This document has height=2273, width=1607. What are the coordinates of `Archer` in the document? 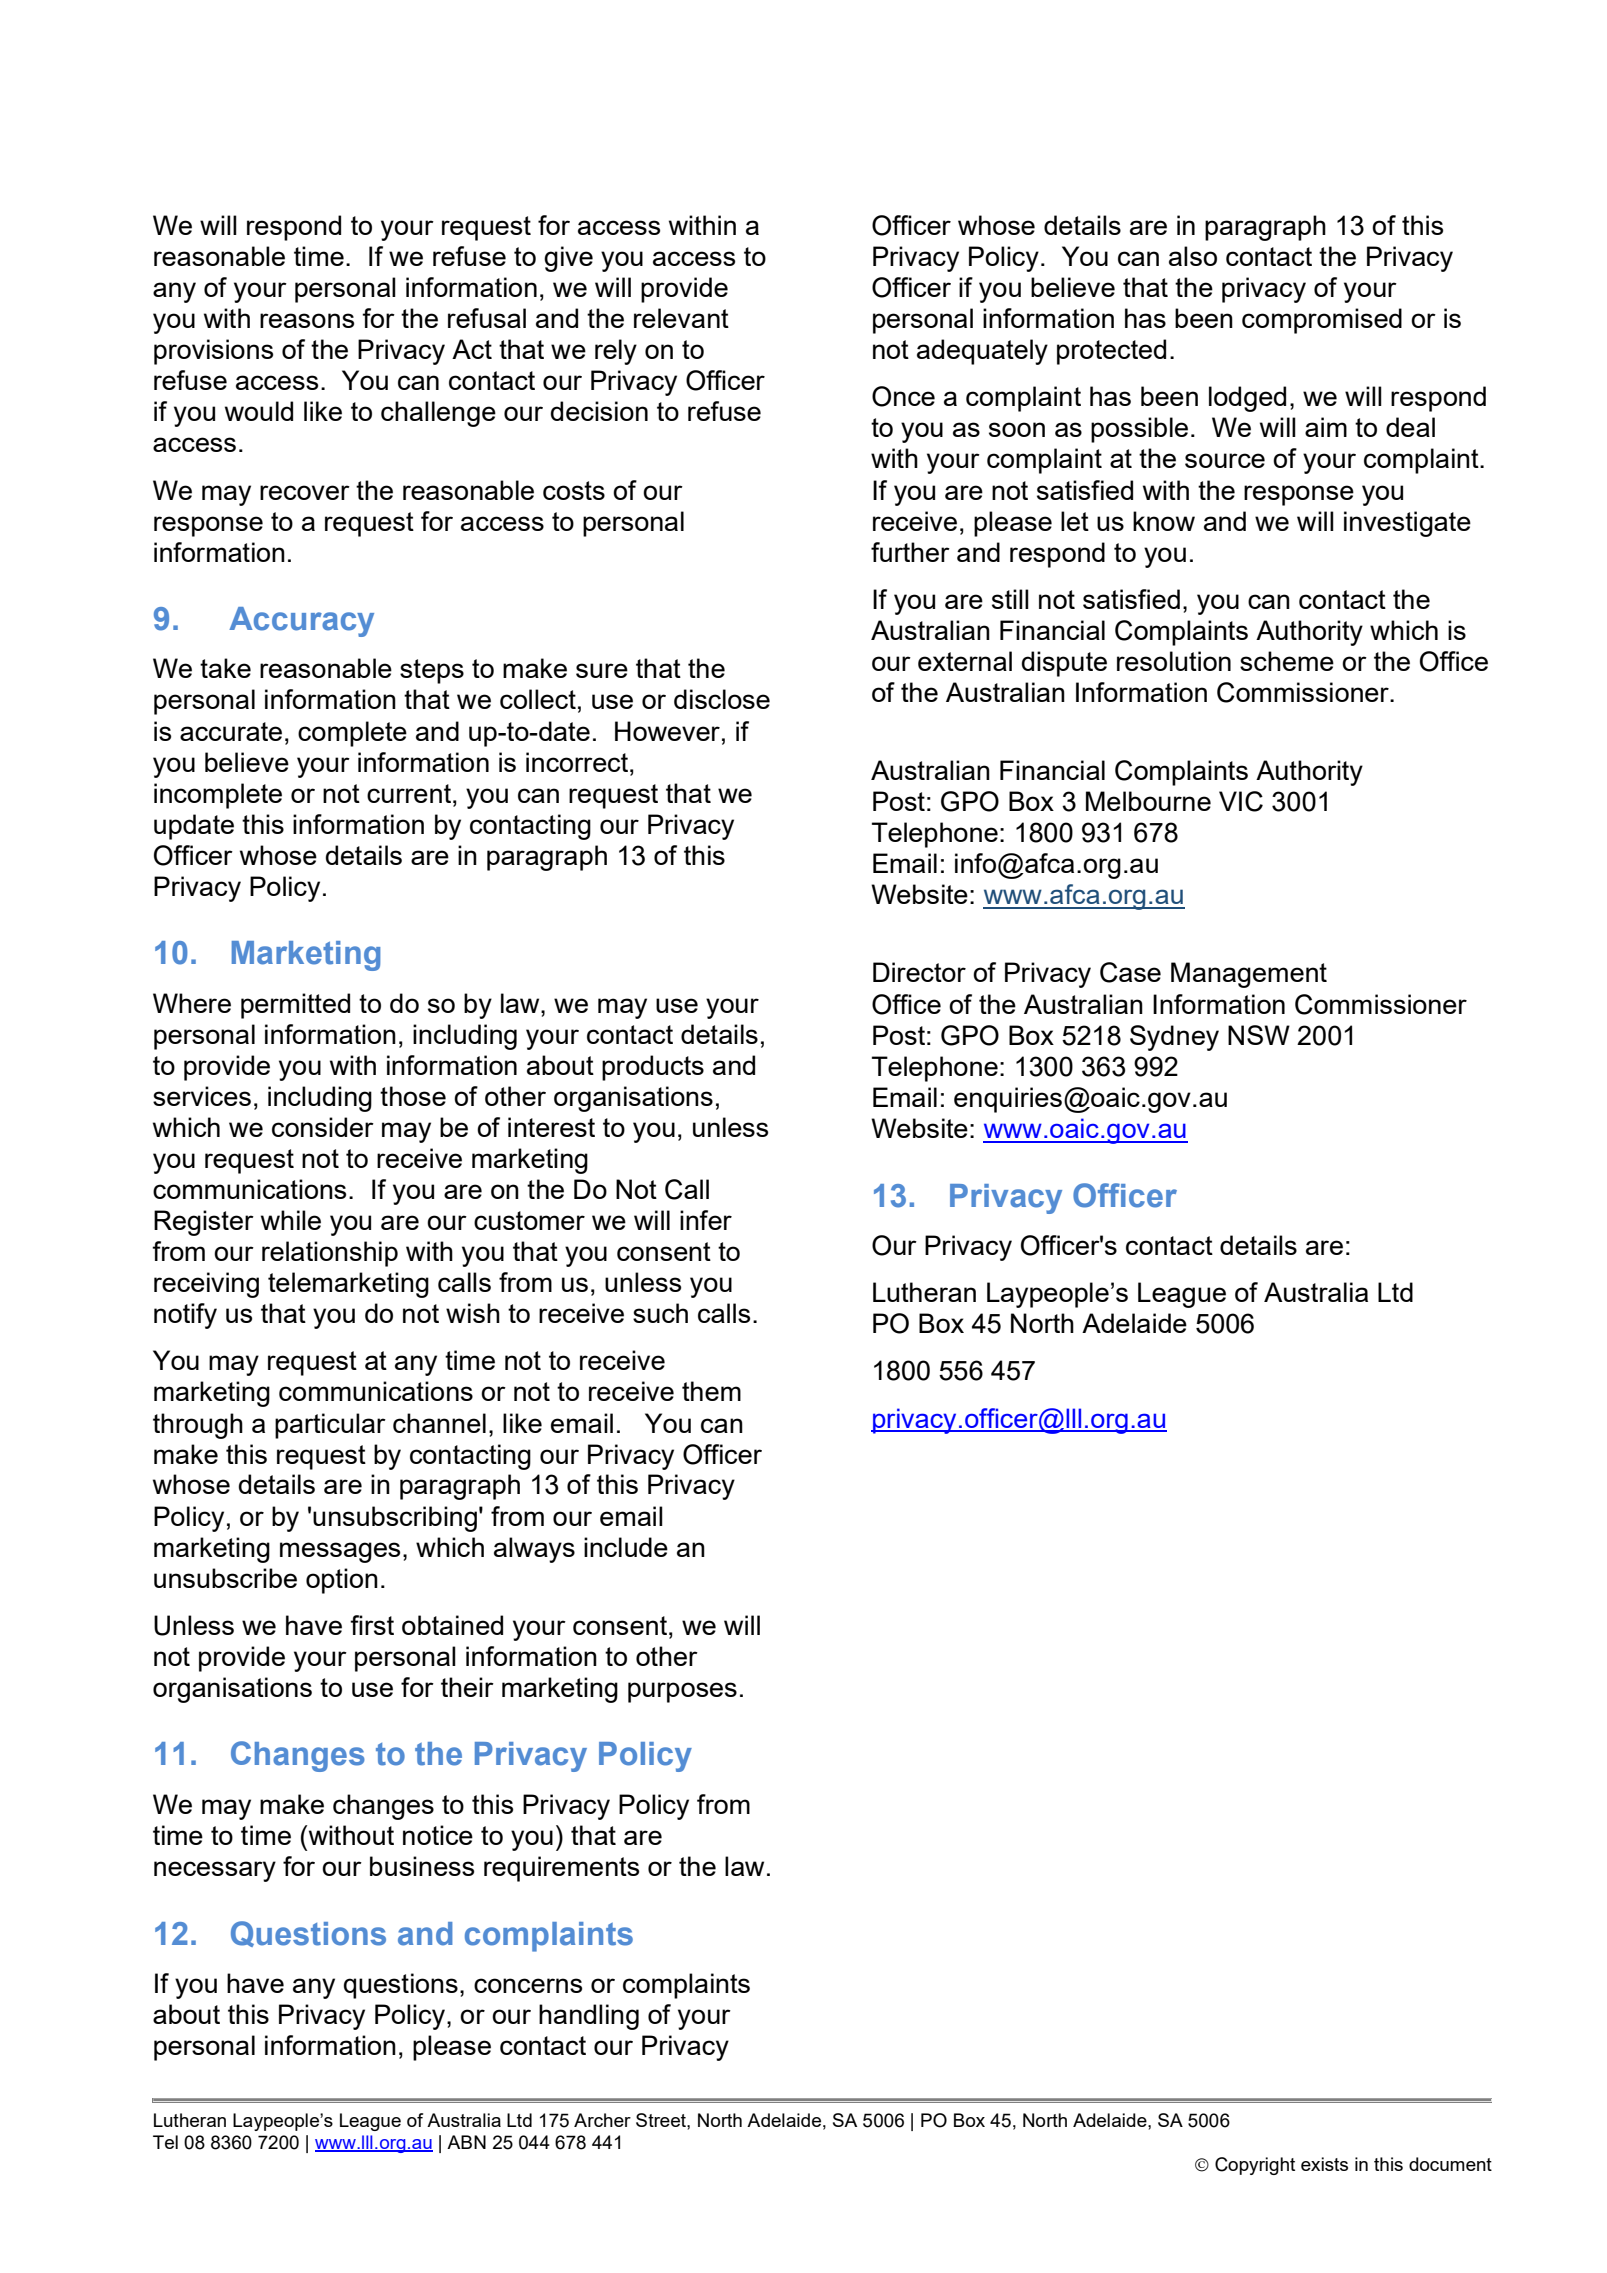 It's located at (602, 2120).
